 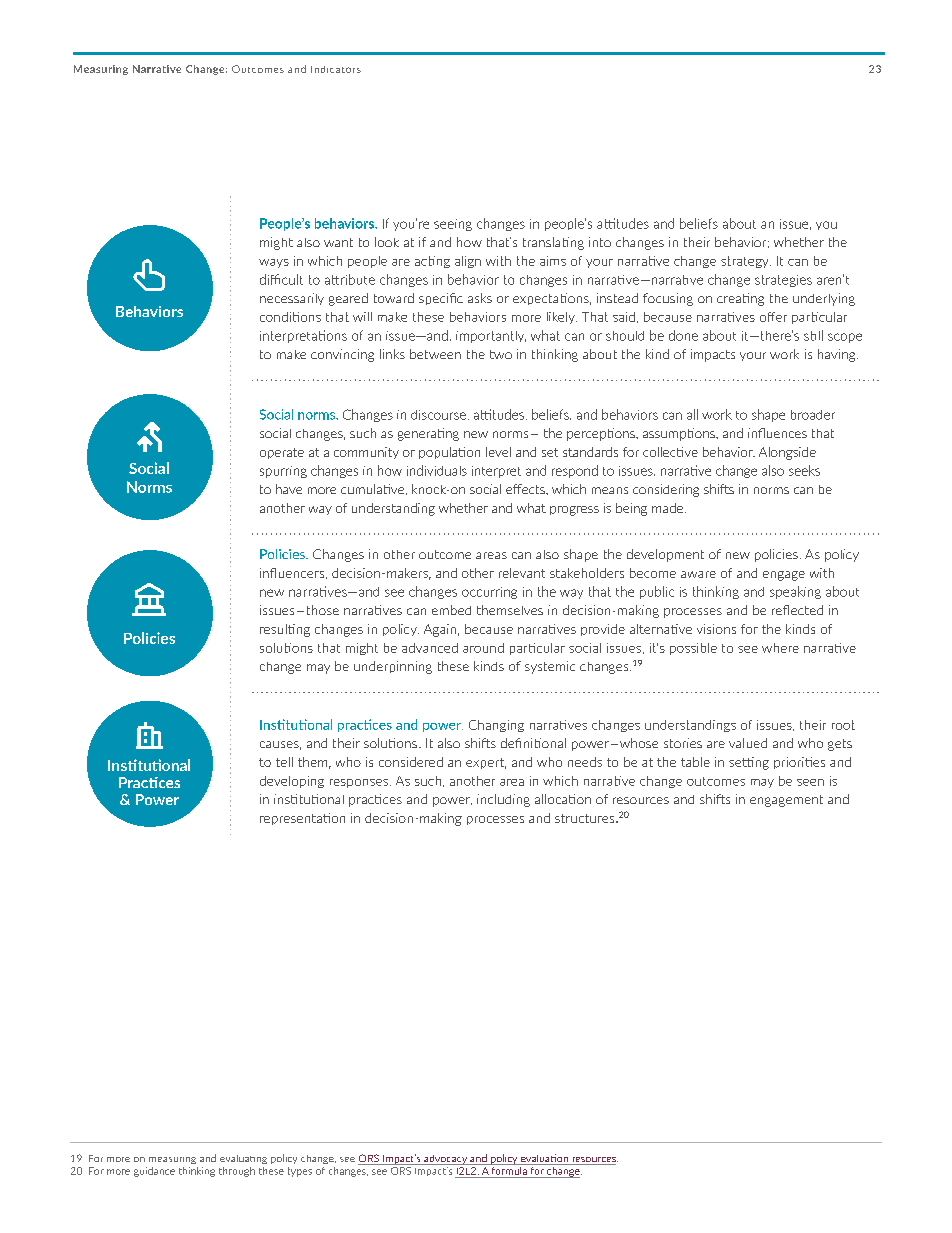 What do you see at coordinates (243, 1159) in the page?
I see `evaluating` at bounding box center [243, 1159].
